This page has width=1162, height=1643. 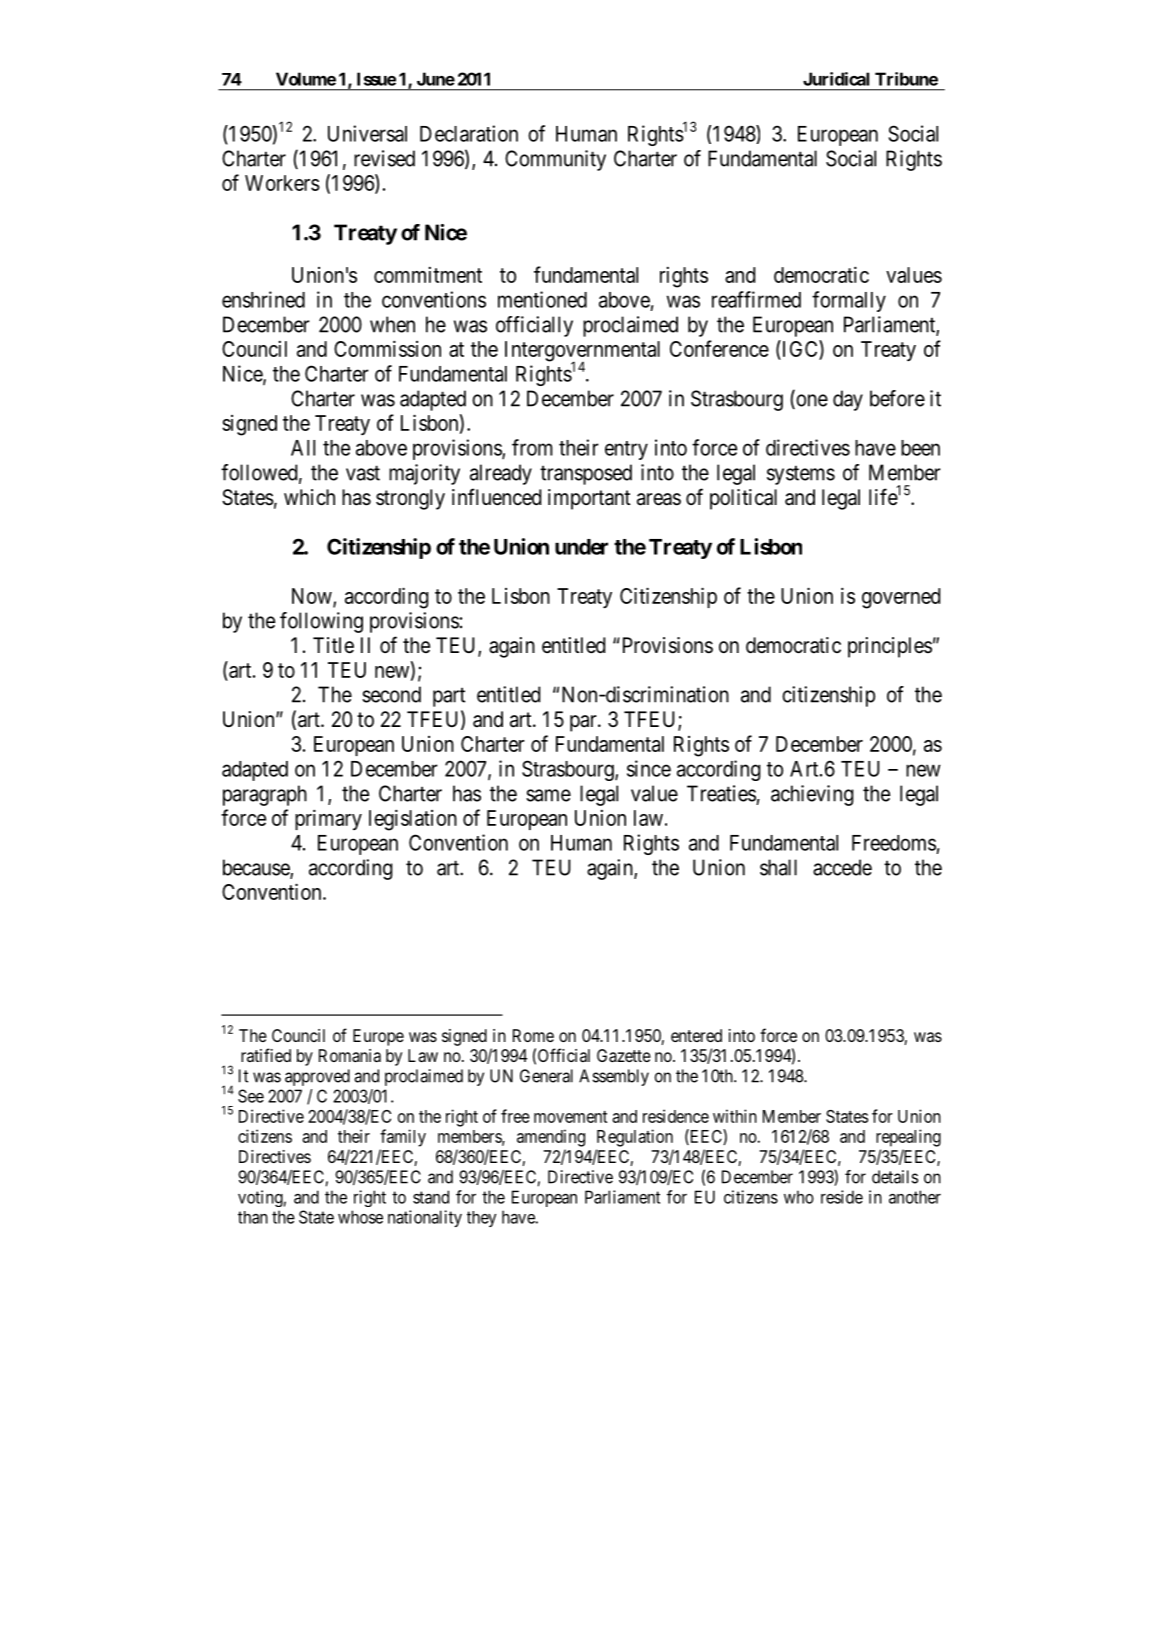 I want to click on under, so click(x=581, y=547).
